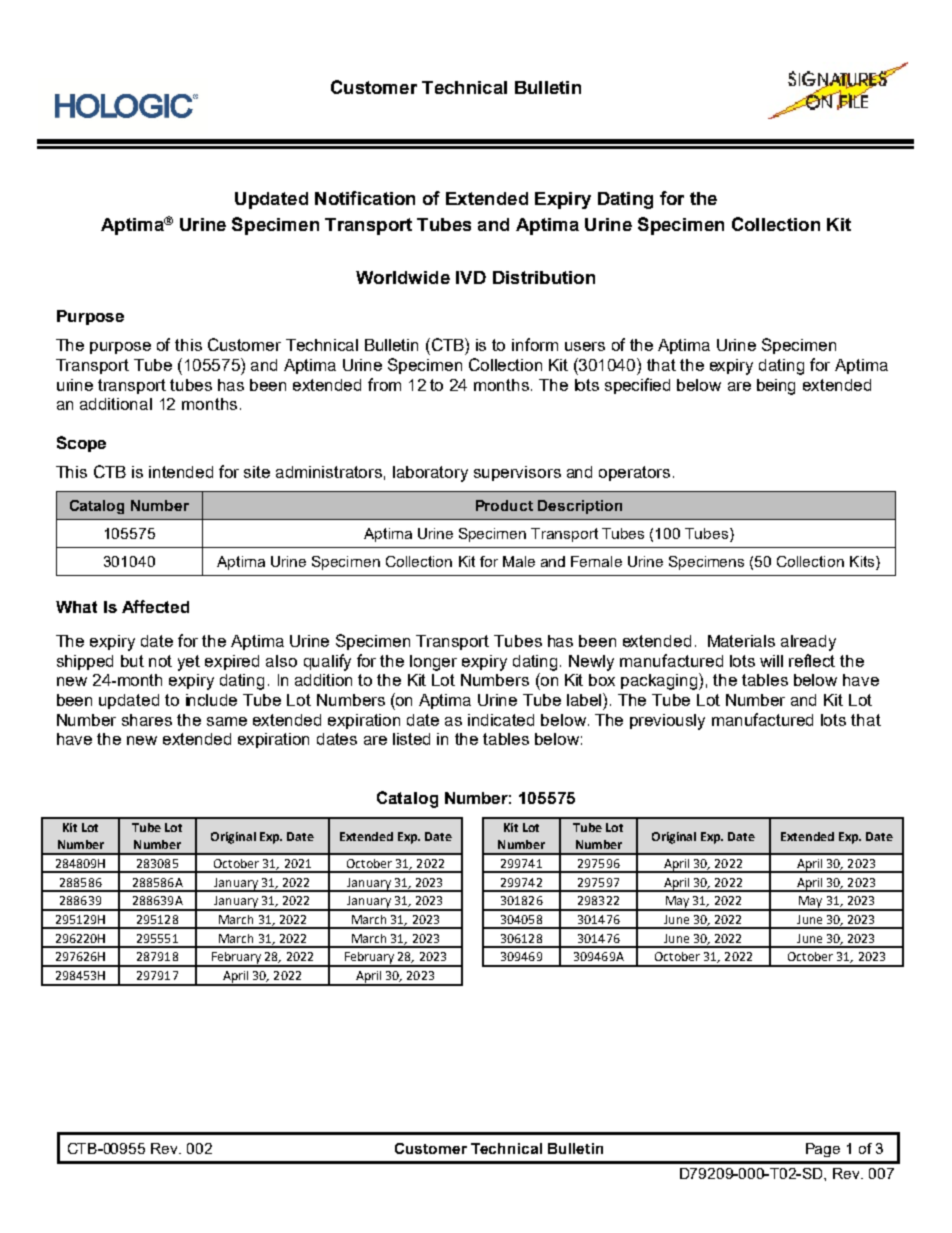 This screenshot has height=1233, width=952. Describe the element at coordinates (411, 739) in the screenshot. I see `listed` at that location.
